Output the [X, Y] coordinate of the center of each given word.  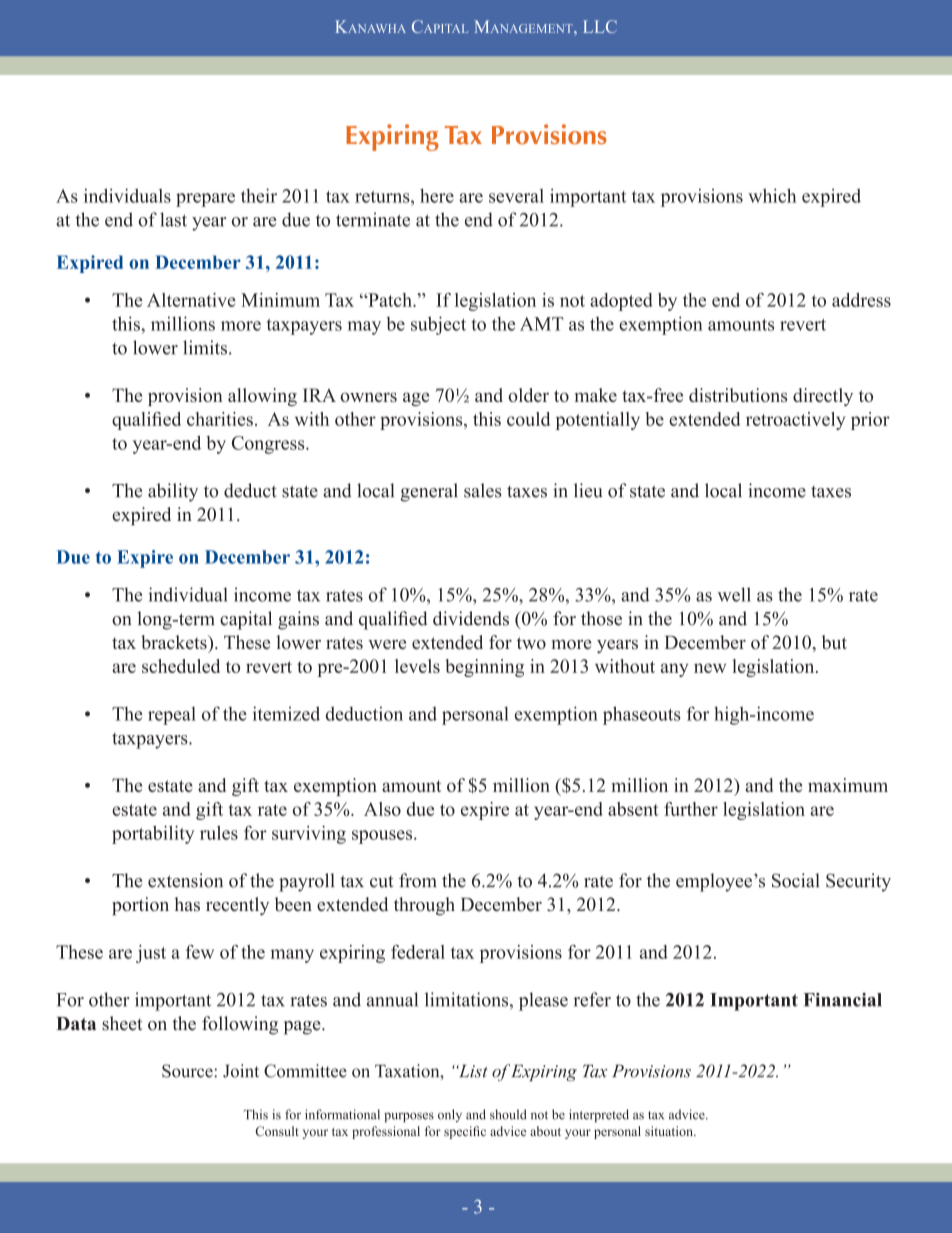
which [772, 195]
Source [188, 1071]
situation [670, 1131]
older [528, 395]
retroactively [795, 421]
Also [382, 809]
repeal [172, 716]
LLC [600, 26]
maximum [848, 785]
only [450, 1115]
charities [220, 419]
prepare [205, 200]
